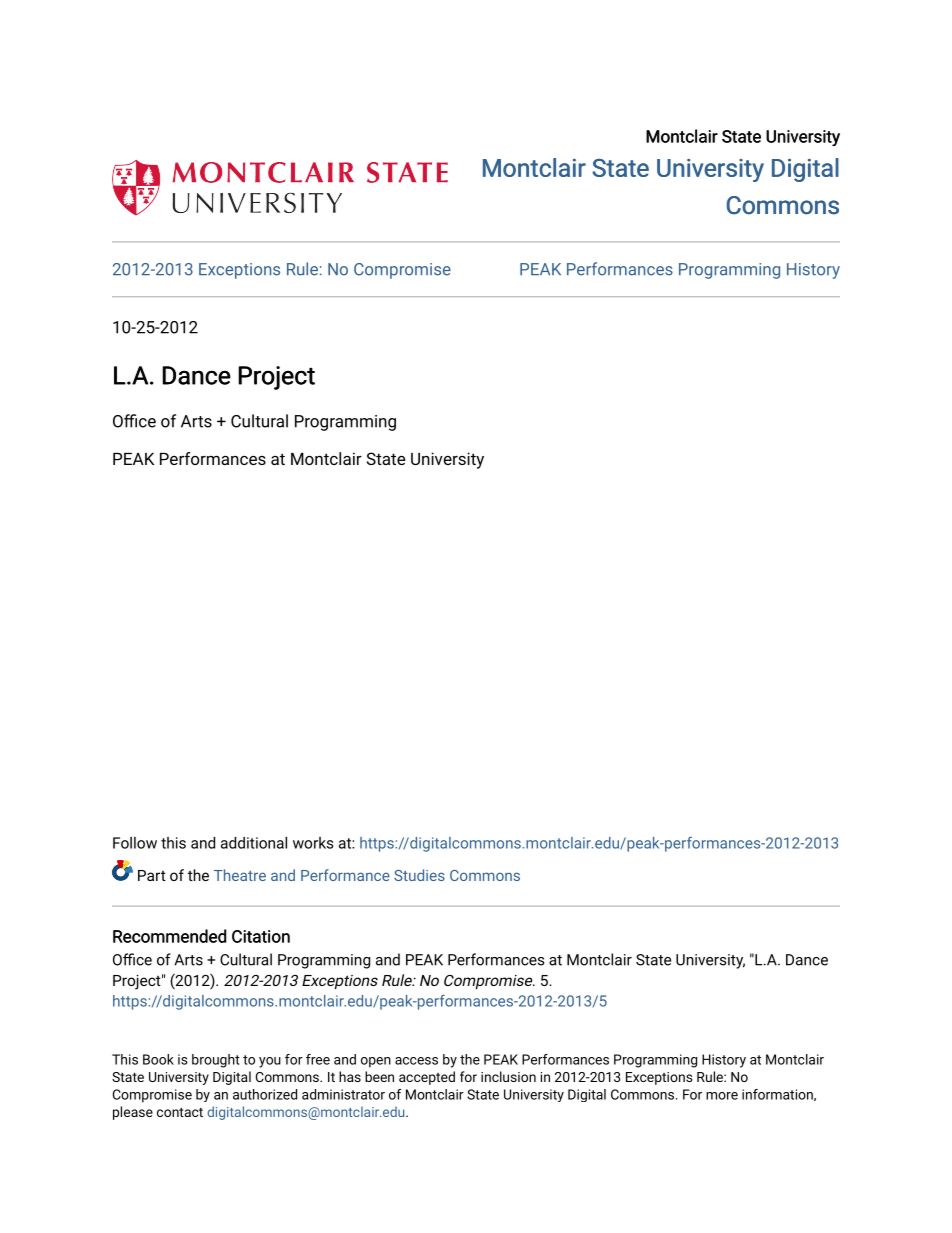  I want to click on additional, so click(254, 843).
